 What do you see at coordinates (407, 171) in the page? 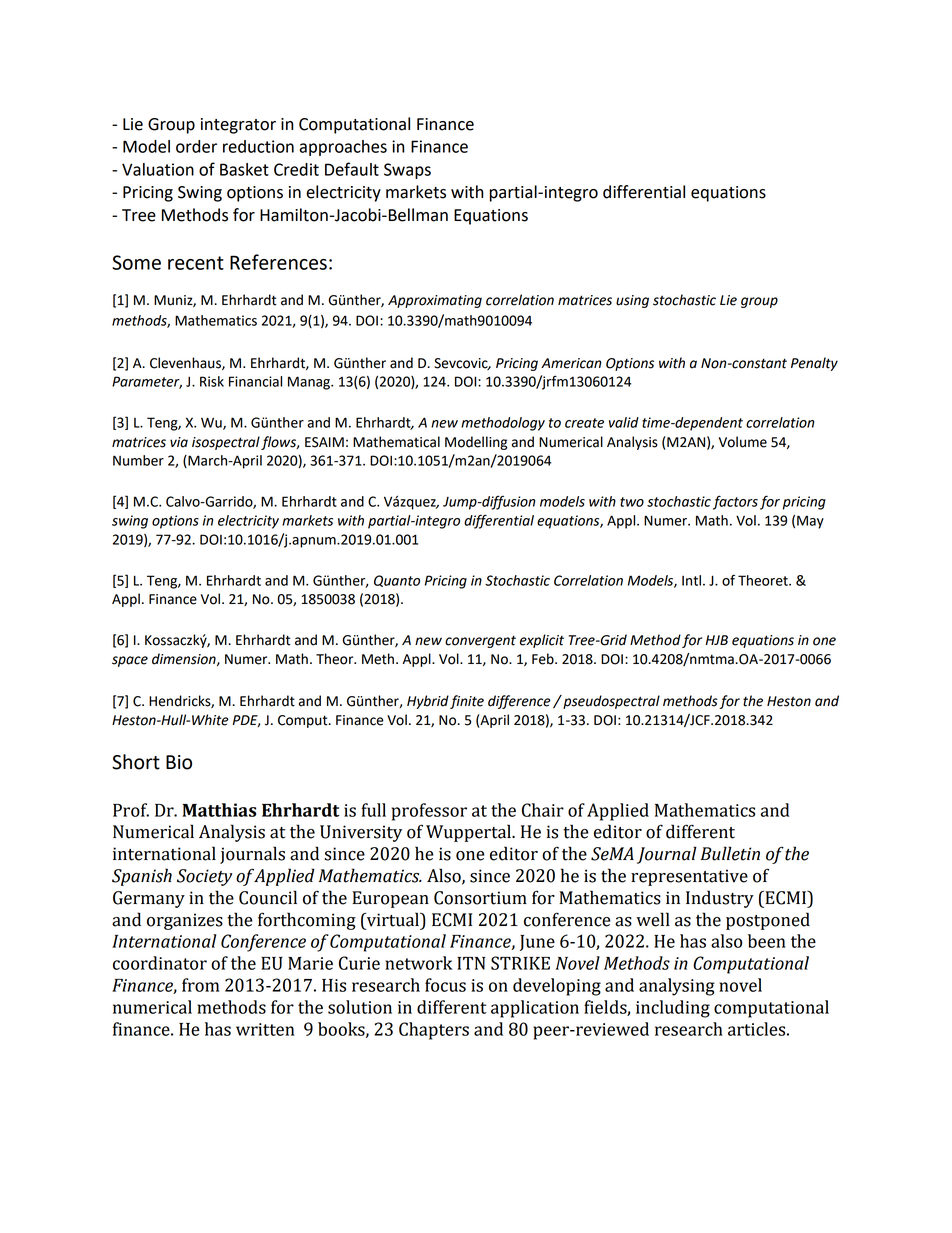
I see `Swaps` at bounding box center [407, 171].
